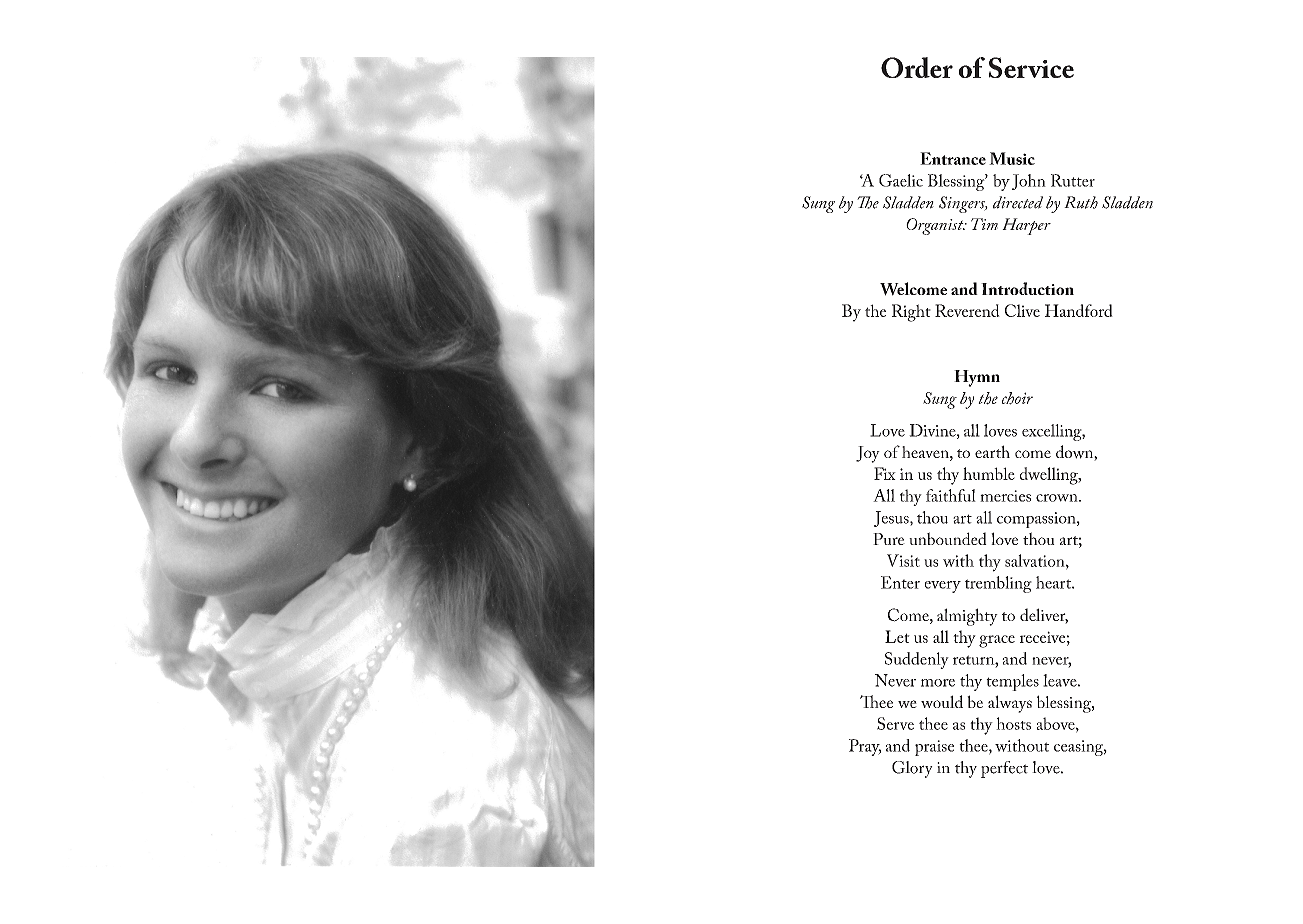 The width and height of the document is (1303, 924). What do you see at coordinates (1031, 67) in the document?
I see `Service` at bounding box center [1031, 67].
